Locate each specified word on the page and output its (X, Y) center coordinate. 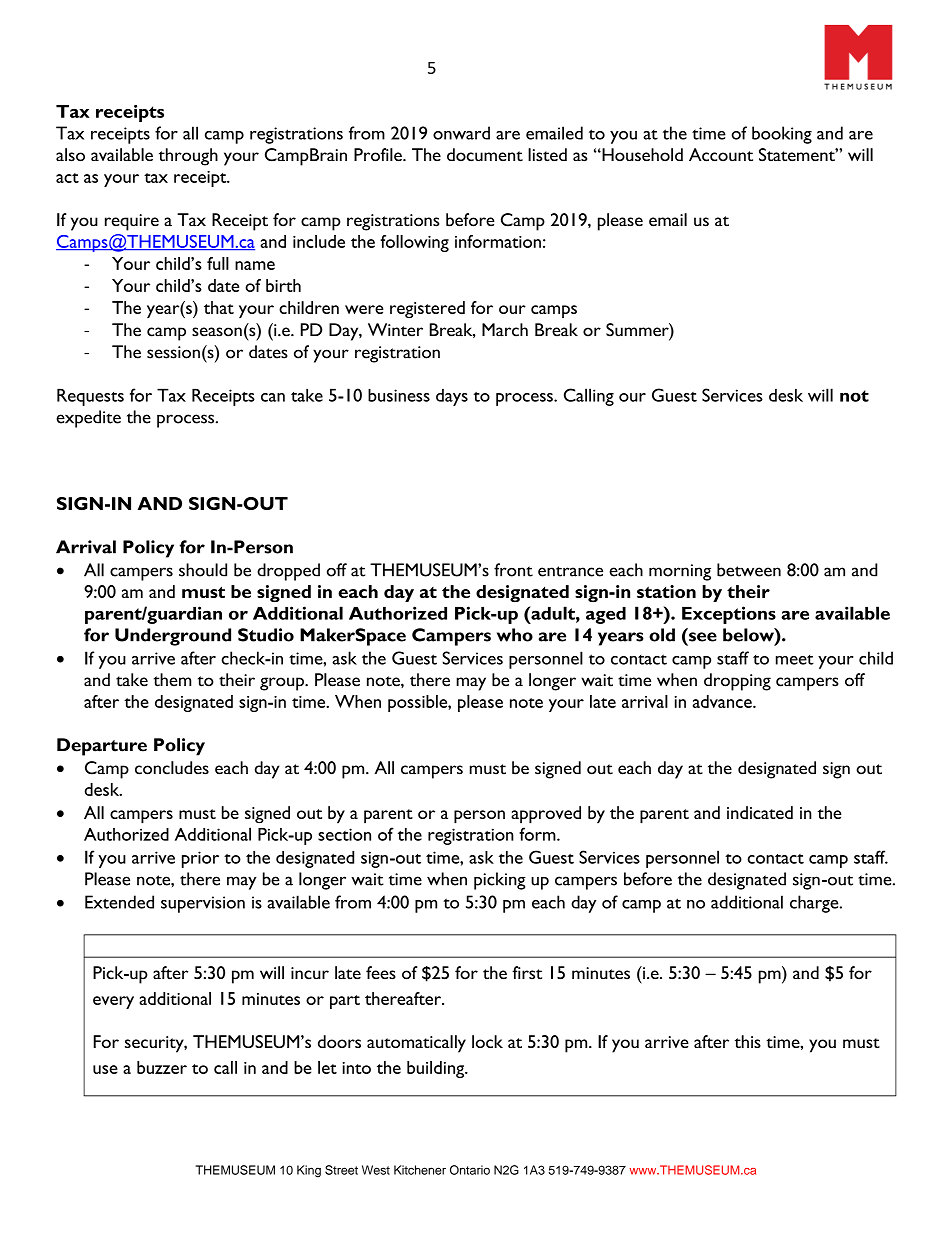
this (748, 1041)
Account (721, 155)
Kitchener (420, 1170)
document (485, 155)
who (515, 635)
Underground (173, 637)
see (703, 637)
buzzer (162, 1067)
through (188, 157)
